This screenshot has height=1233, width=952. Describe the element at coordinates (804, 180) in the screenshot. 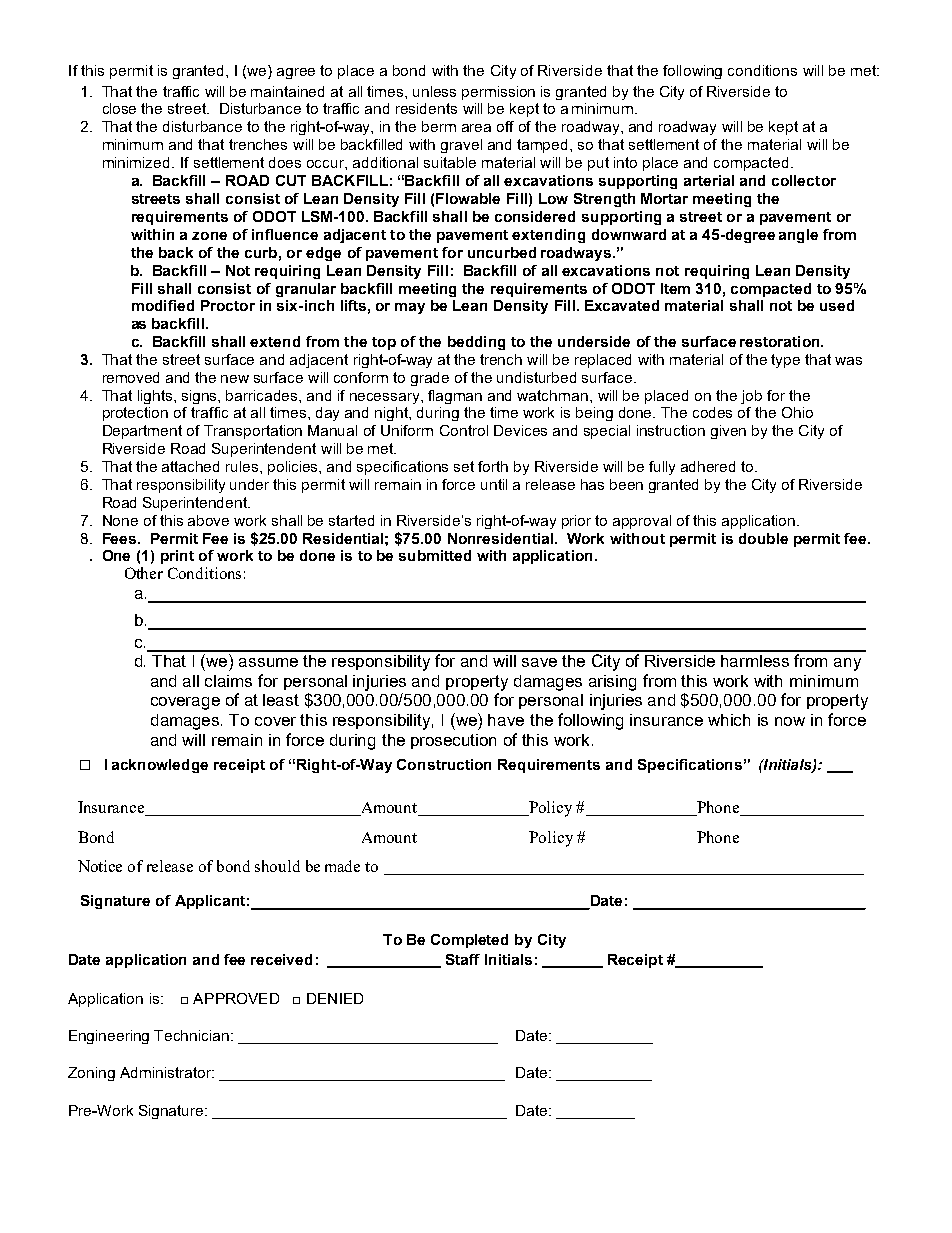

I see `collector` at that location.
